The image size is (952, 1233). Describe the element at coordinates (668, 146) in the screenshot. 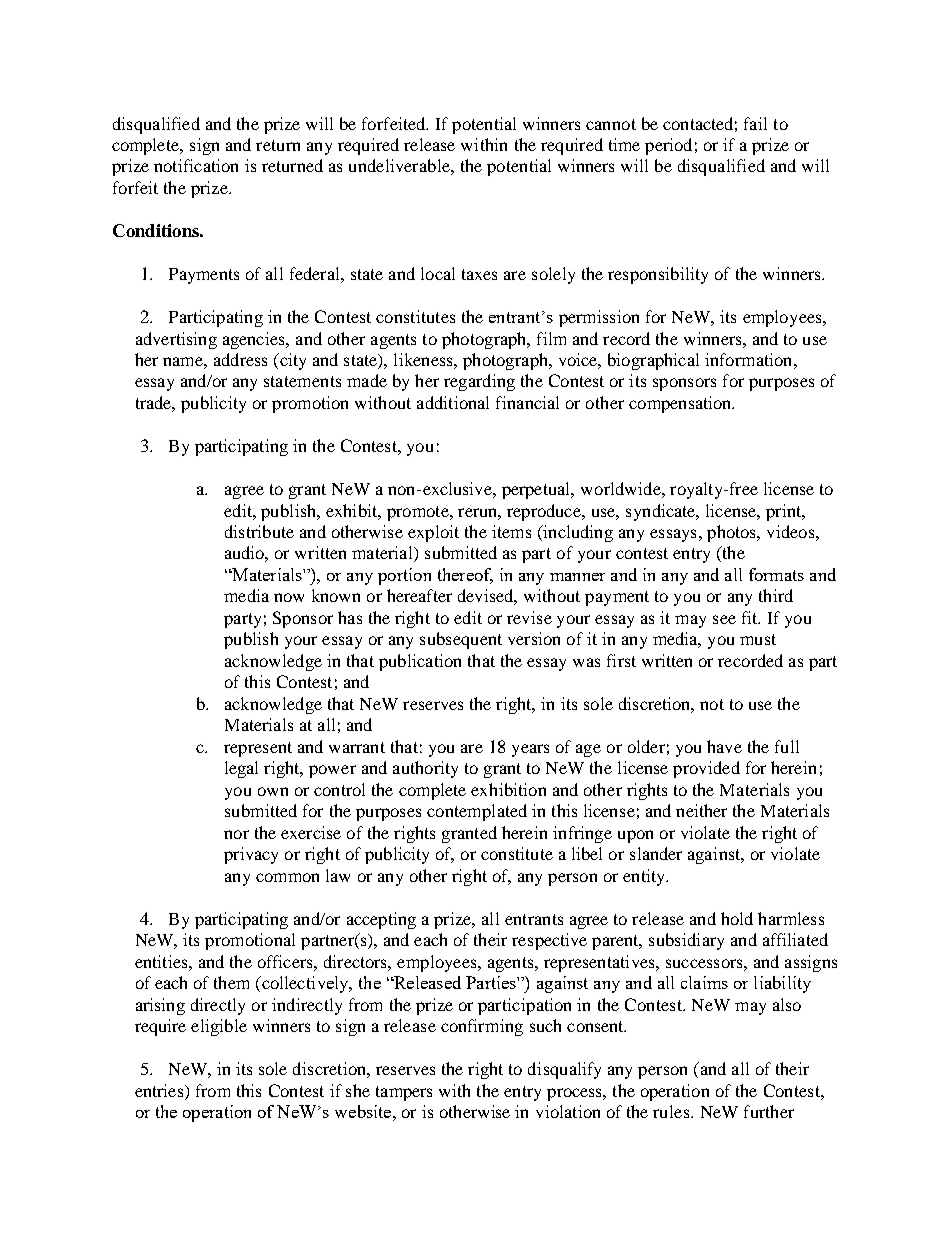

I see `period` at that location.
